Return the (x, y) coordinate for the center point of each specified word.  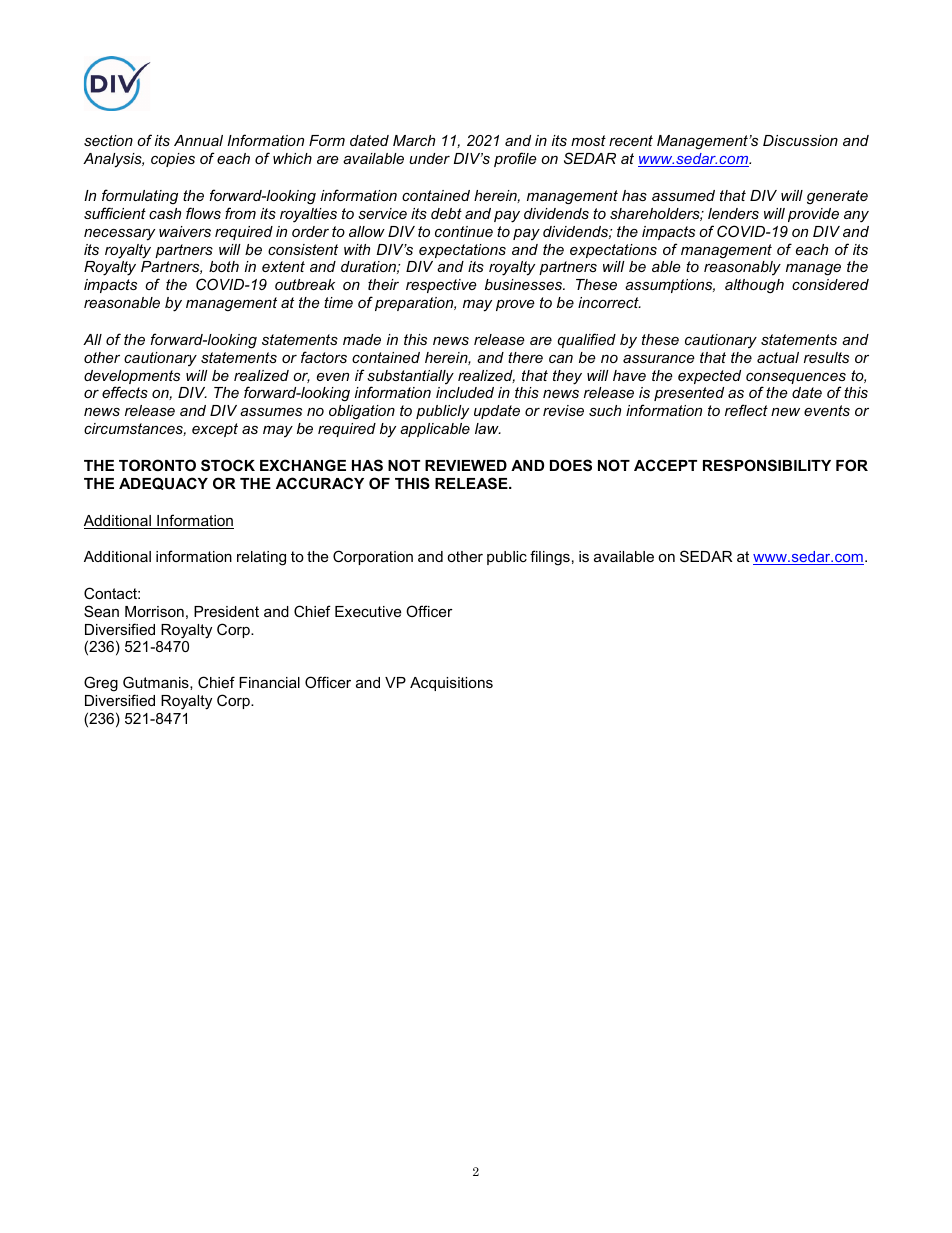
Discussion (800, 140)
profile (515, 159)
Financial (269, 682)
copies (173, 160)
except (215, 430)
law (488, 428)
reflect (746, 410)
